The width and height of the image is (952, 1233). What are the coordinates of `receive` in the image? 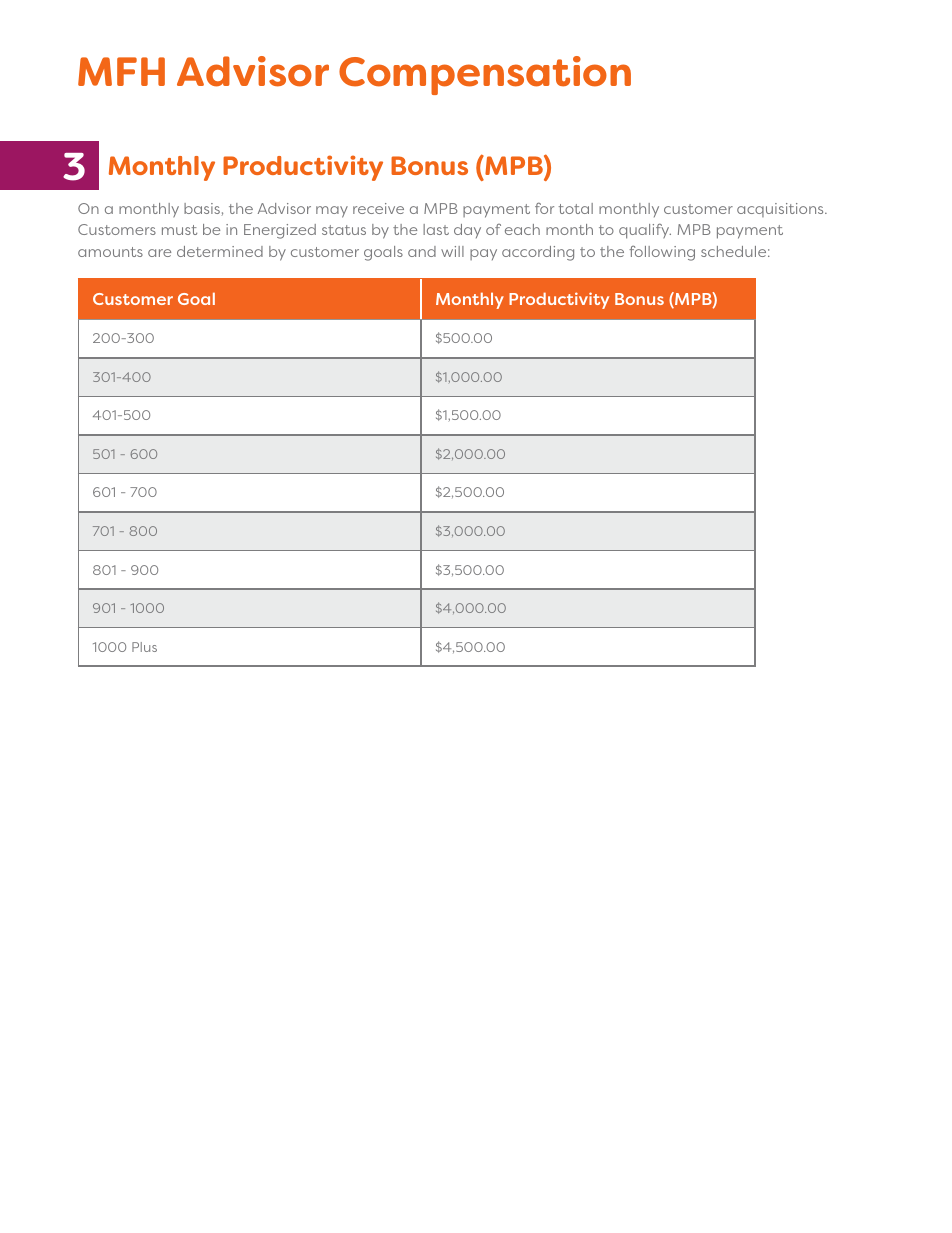 It's located at (378, 208).
